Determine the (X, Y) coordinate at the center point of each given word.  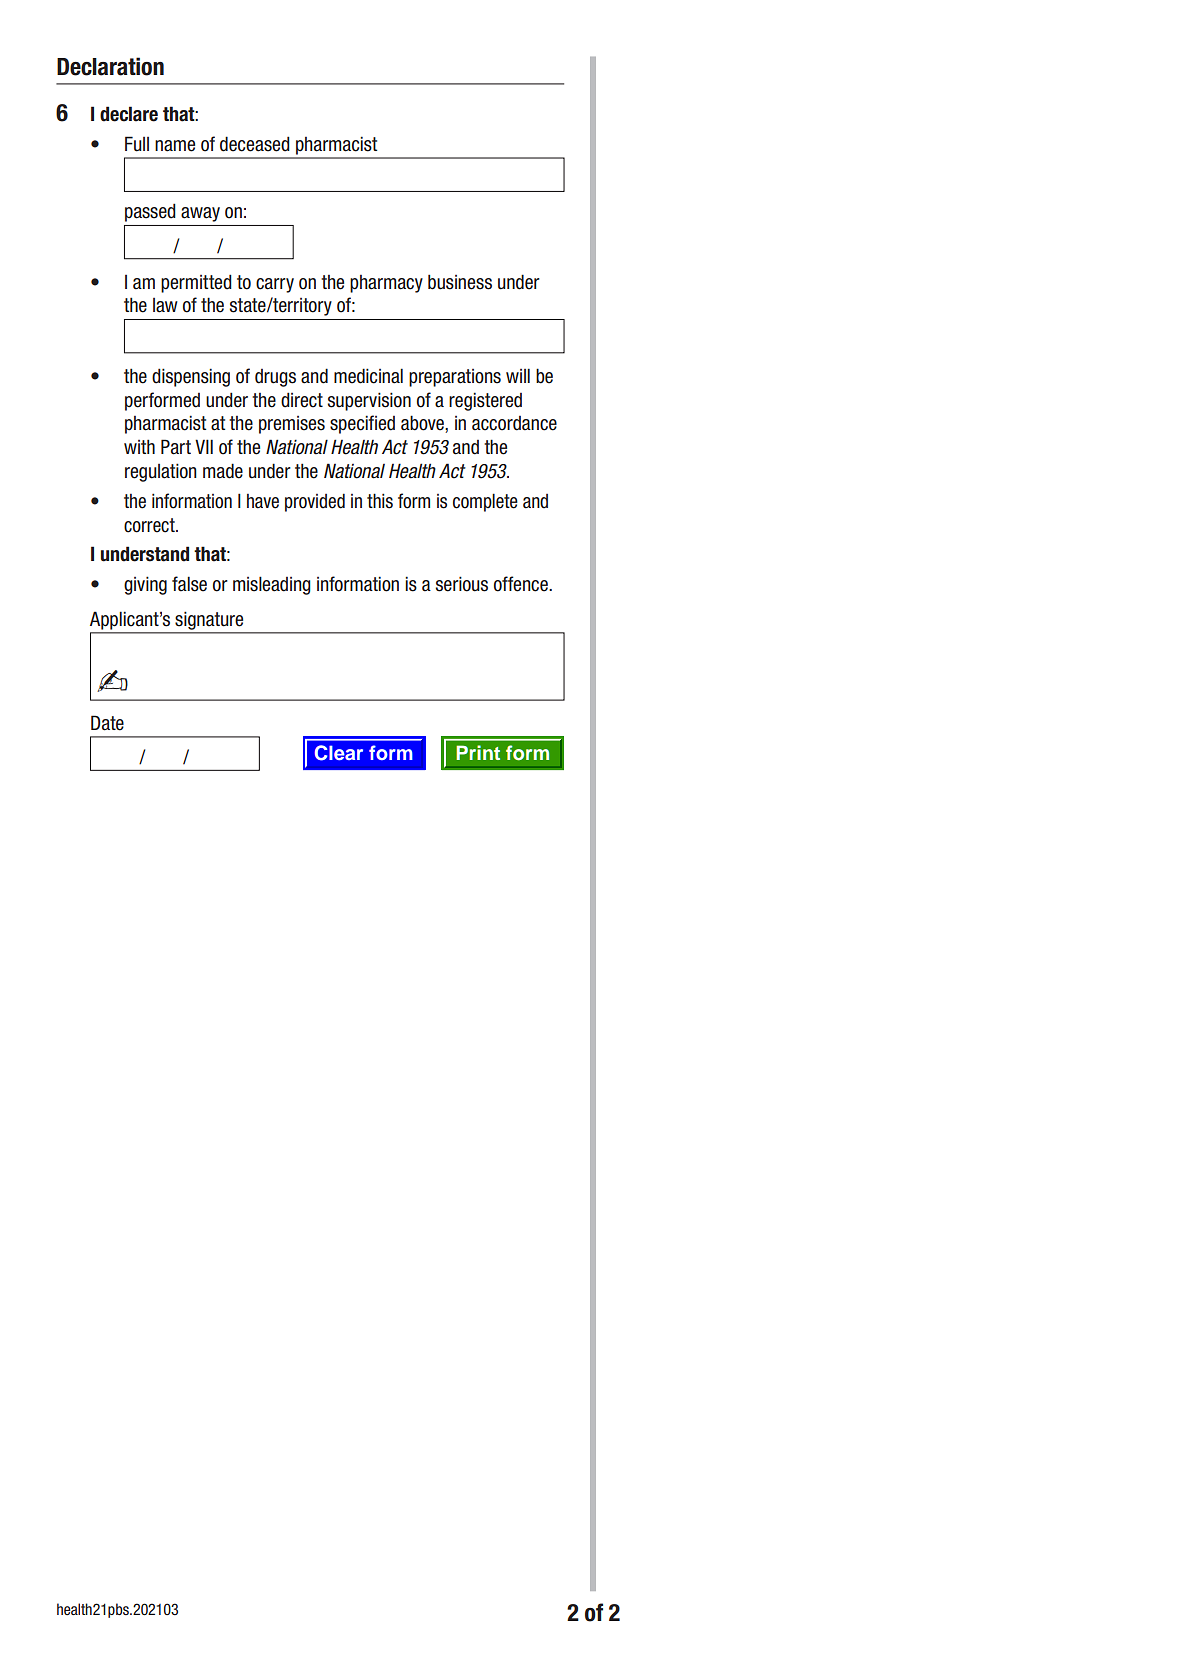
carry (275, 285)
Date (107, 723)
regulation (161, 472)
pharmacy (386, 284)
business (460, 282)
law (165, 305)
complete (485, 502)
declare (129, 114)
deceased (255, 144)
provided (315, 502)
